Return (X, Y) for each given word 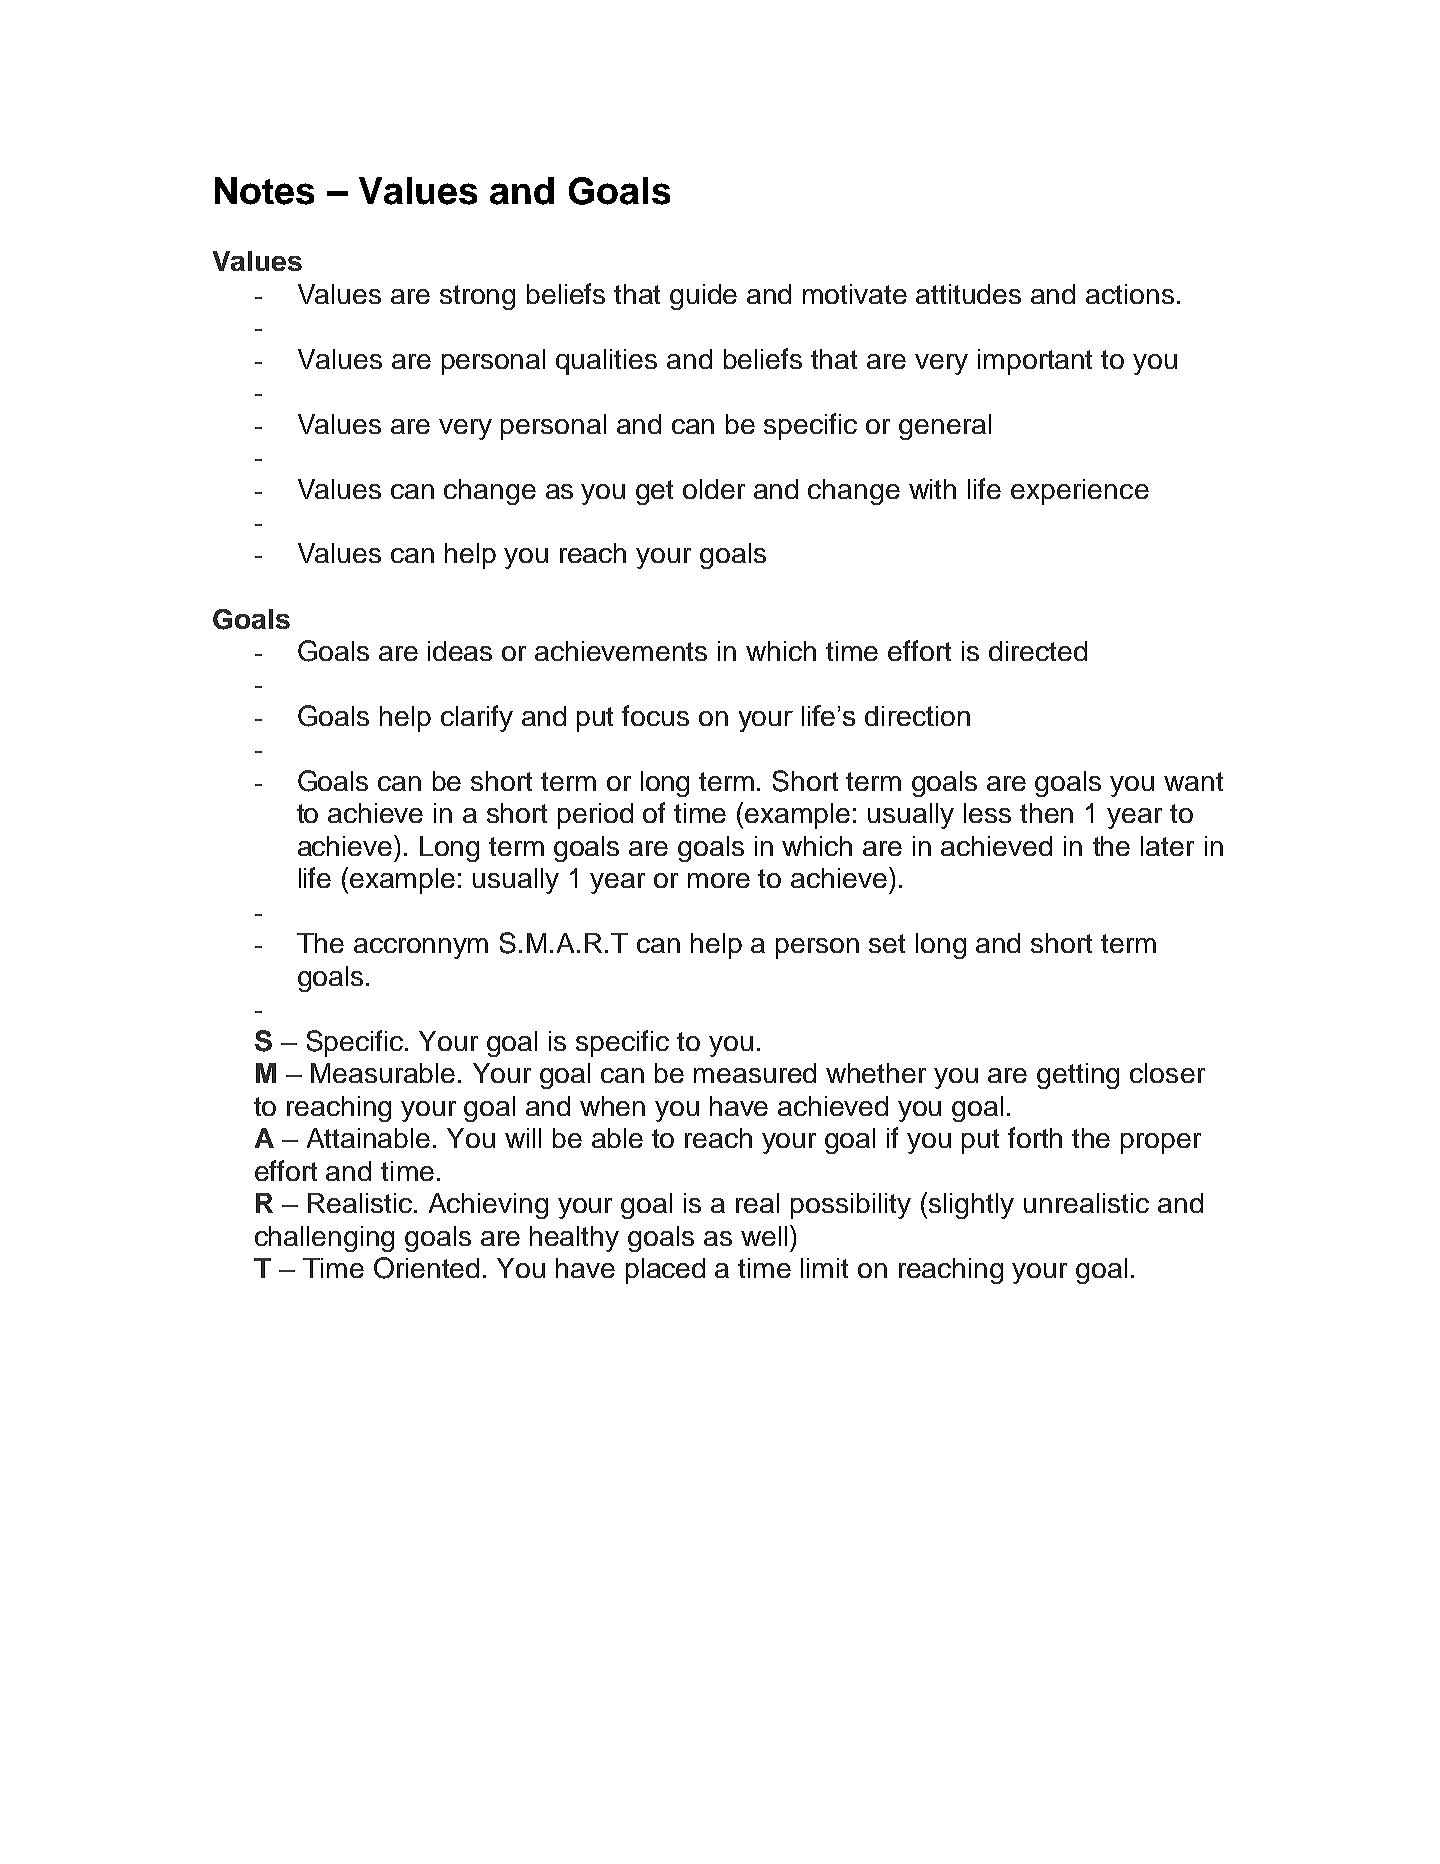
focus (655, 715)
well (764, 1236)
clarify (477, 718)
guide (703, 297)
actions (1130, 294)
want (1193, 781)
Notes (264, 191)
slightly (971, 1206)
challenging (324, 1239)
